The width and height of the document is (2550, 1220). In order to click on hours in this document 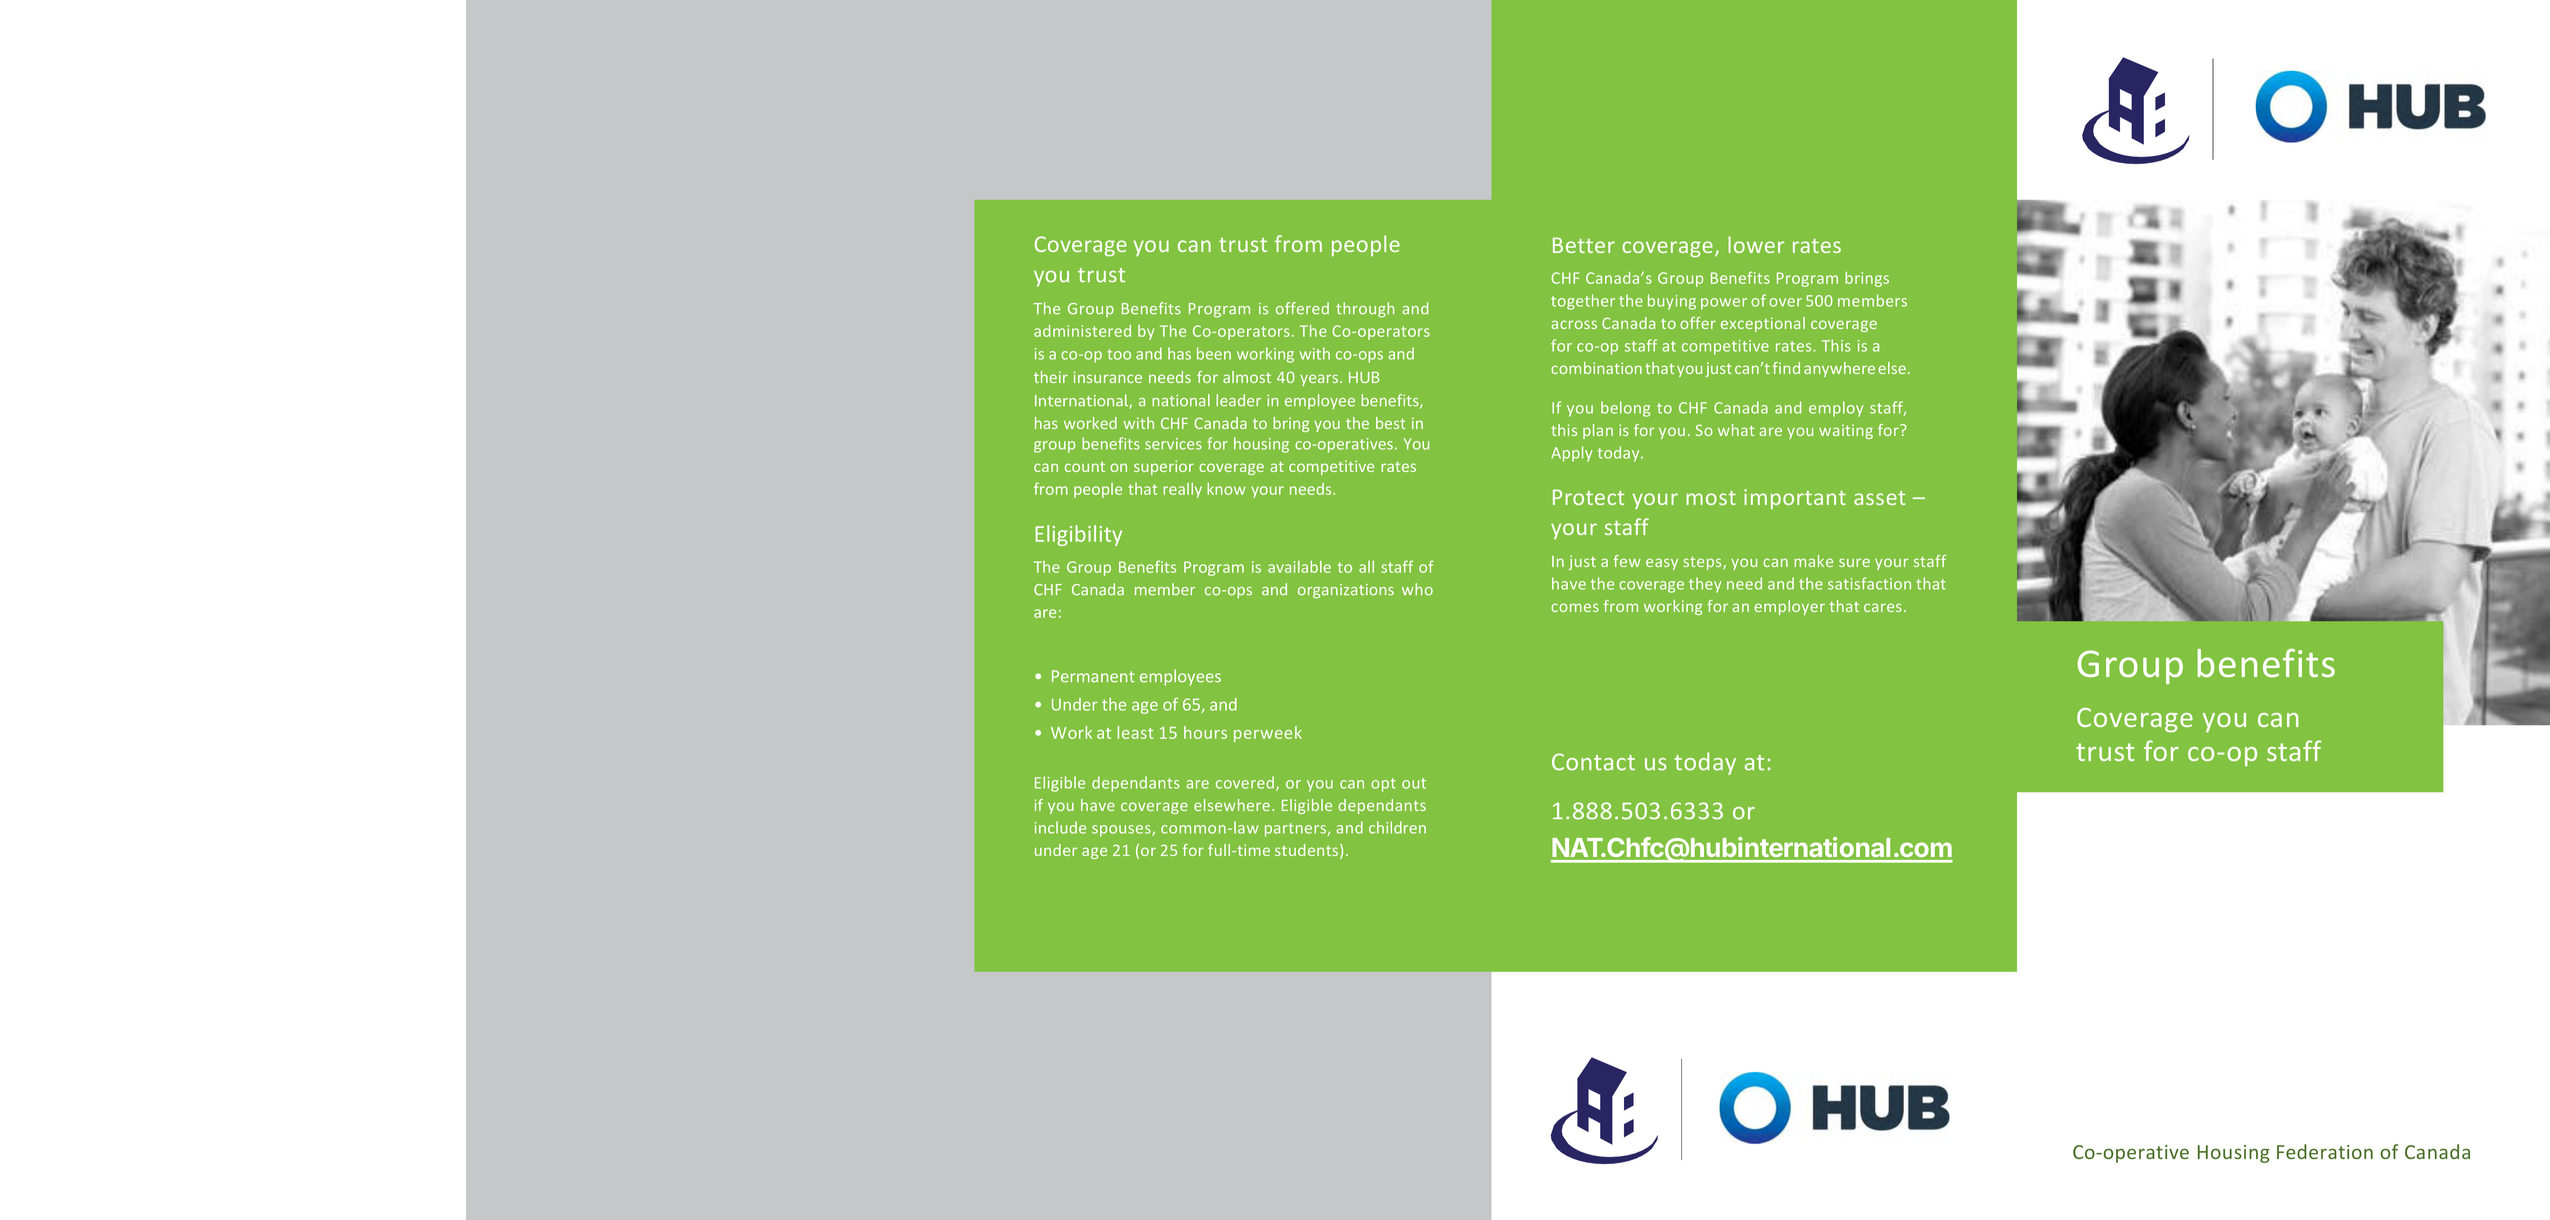, I will do `click(1205, 732)`.
